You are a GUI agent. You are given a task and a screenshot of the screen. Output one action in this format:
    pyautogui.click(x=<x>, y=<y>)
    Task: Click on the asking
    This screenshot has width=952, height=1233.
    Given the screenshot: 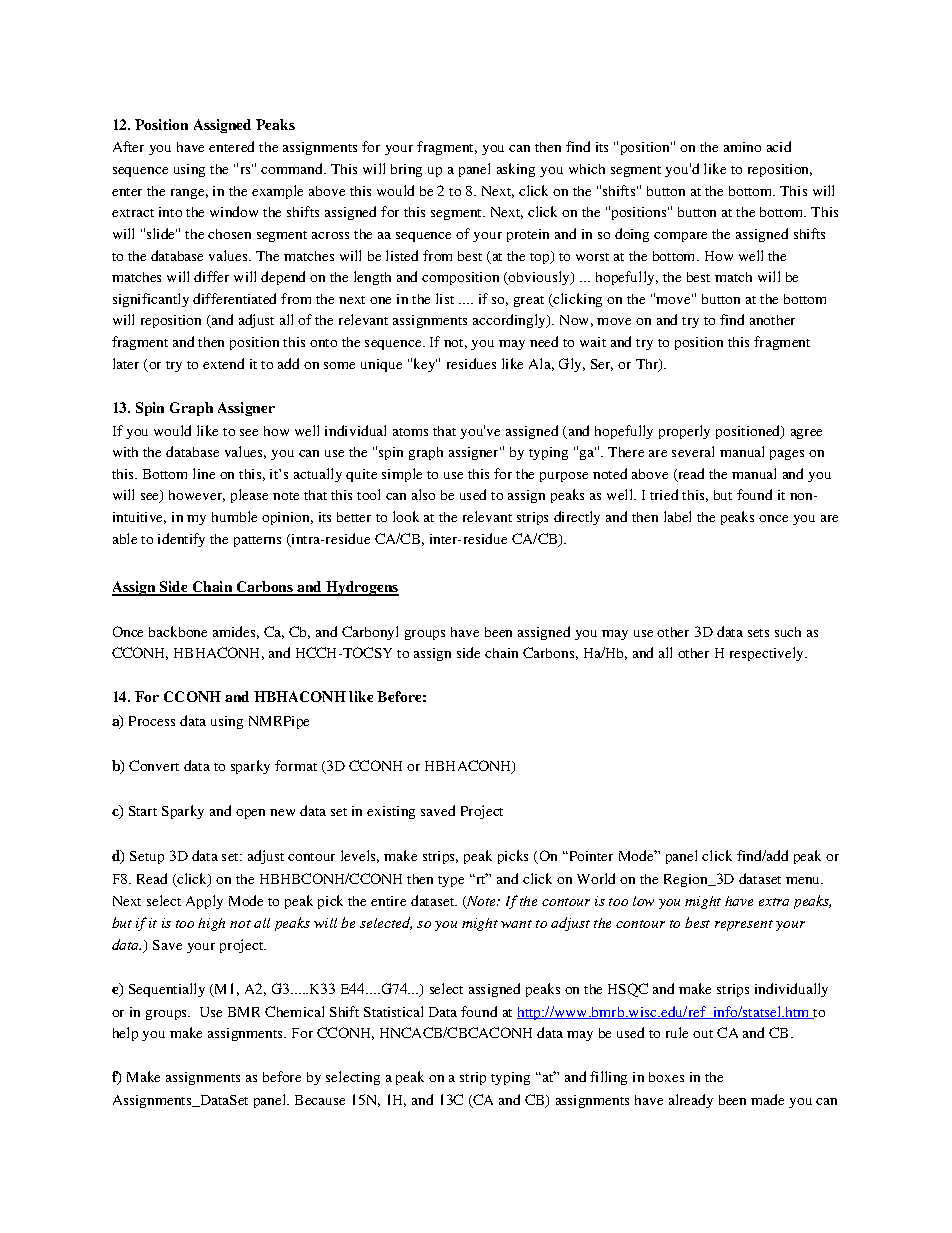 What is the action you would take?
    pyautogui.click(x=516, y=170)
